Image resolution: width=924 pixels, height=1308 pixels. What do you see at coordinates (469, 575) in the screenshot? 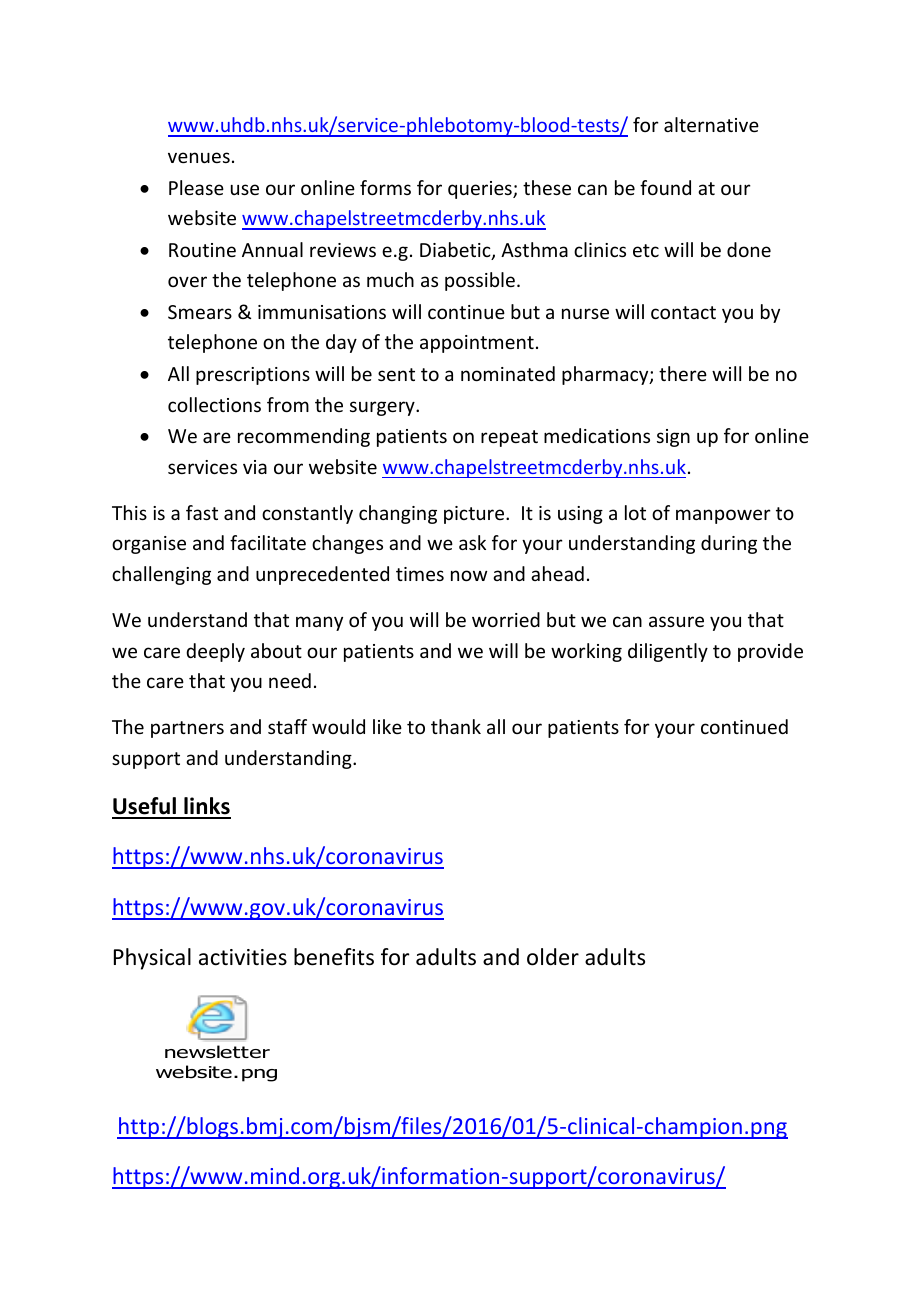
I see `now` at bounding box center [469, 575].
